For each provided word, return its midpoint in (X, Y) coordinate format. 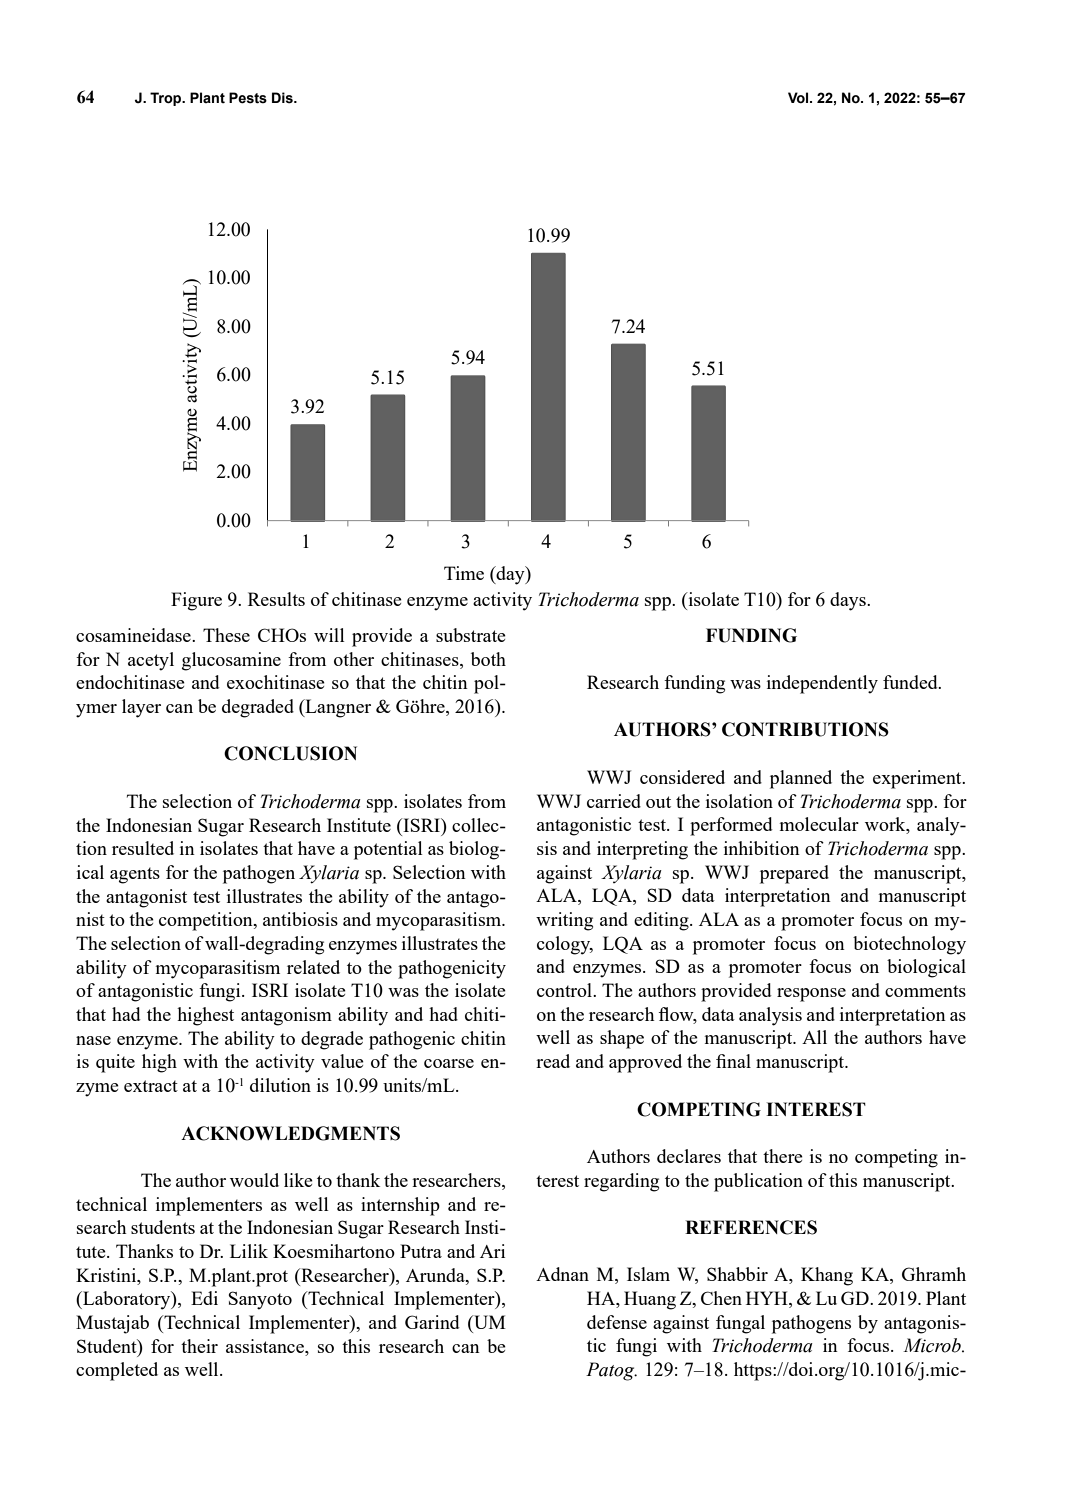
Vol (799, 98)
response (811, 995)
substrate (471, 635)
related (313, 967)
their (199, 1346)
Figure (196, 601)
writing (564, 921)
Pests (248, 98)
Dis (283, 98)
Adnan (562, 1274)
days (849, 601)
